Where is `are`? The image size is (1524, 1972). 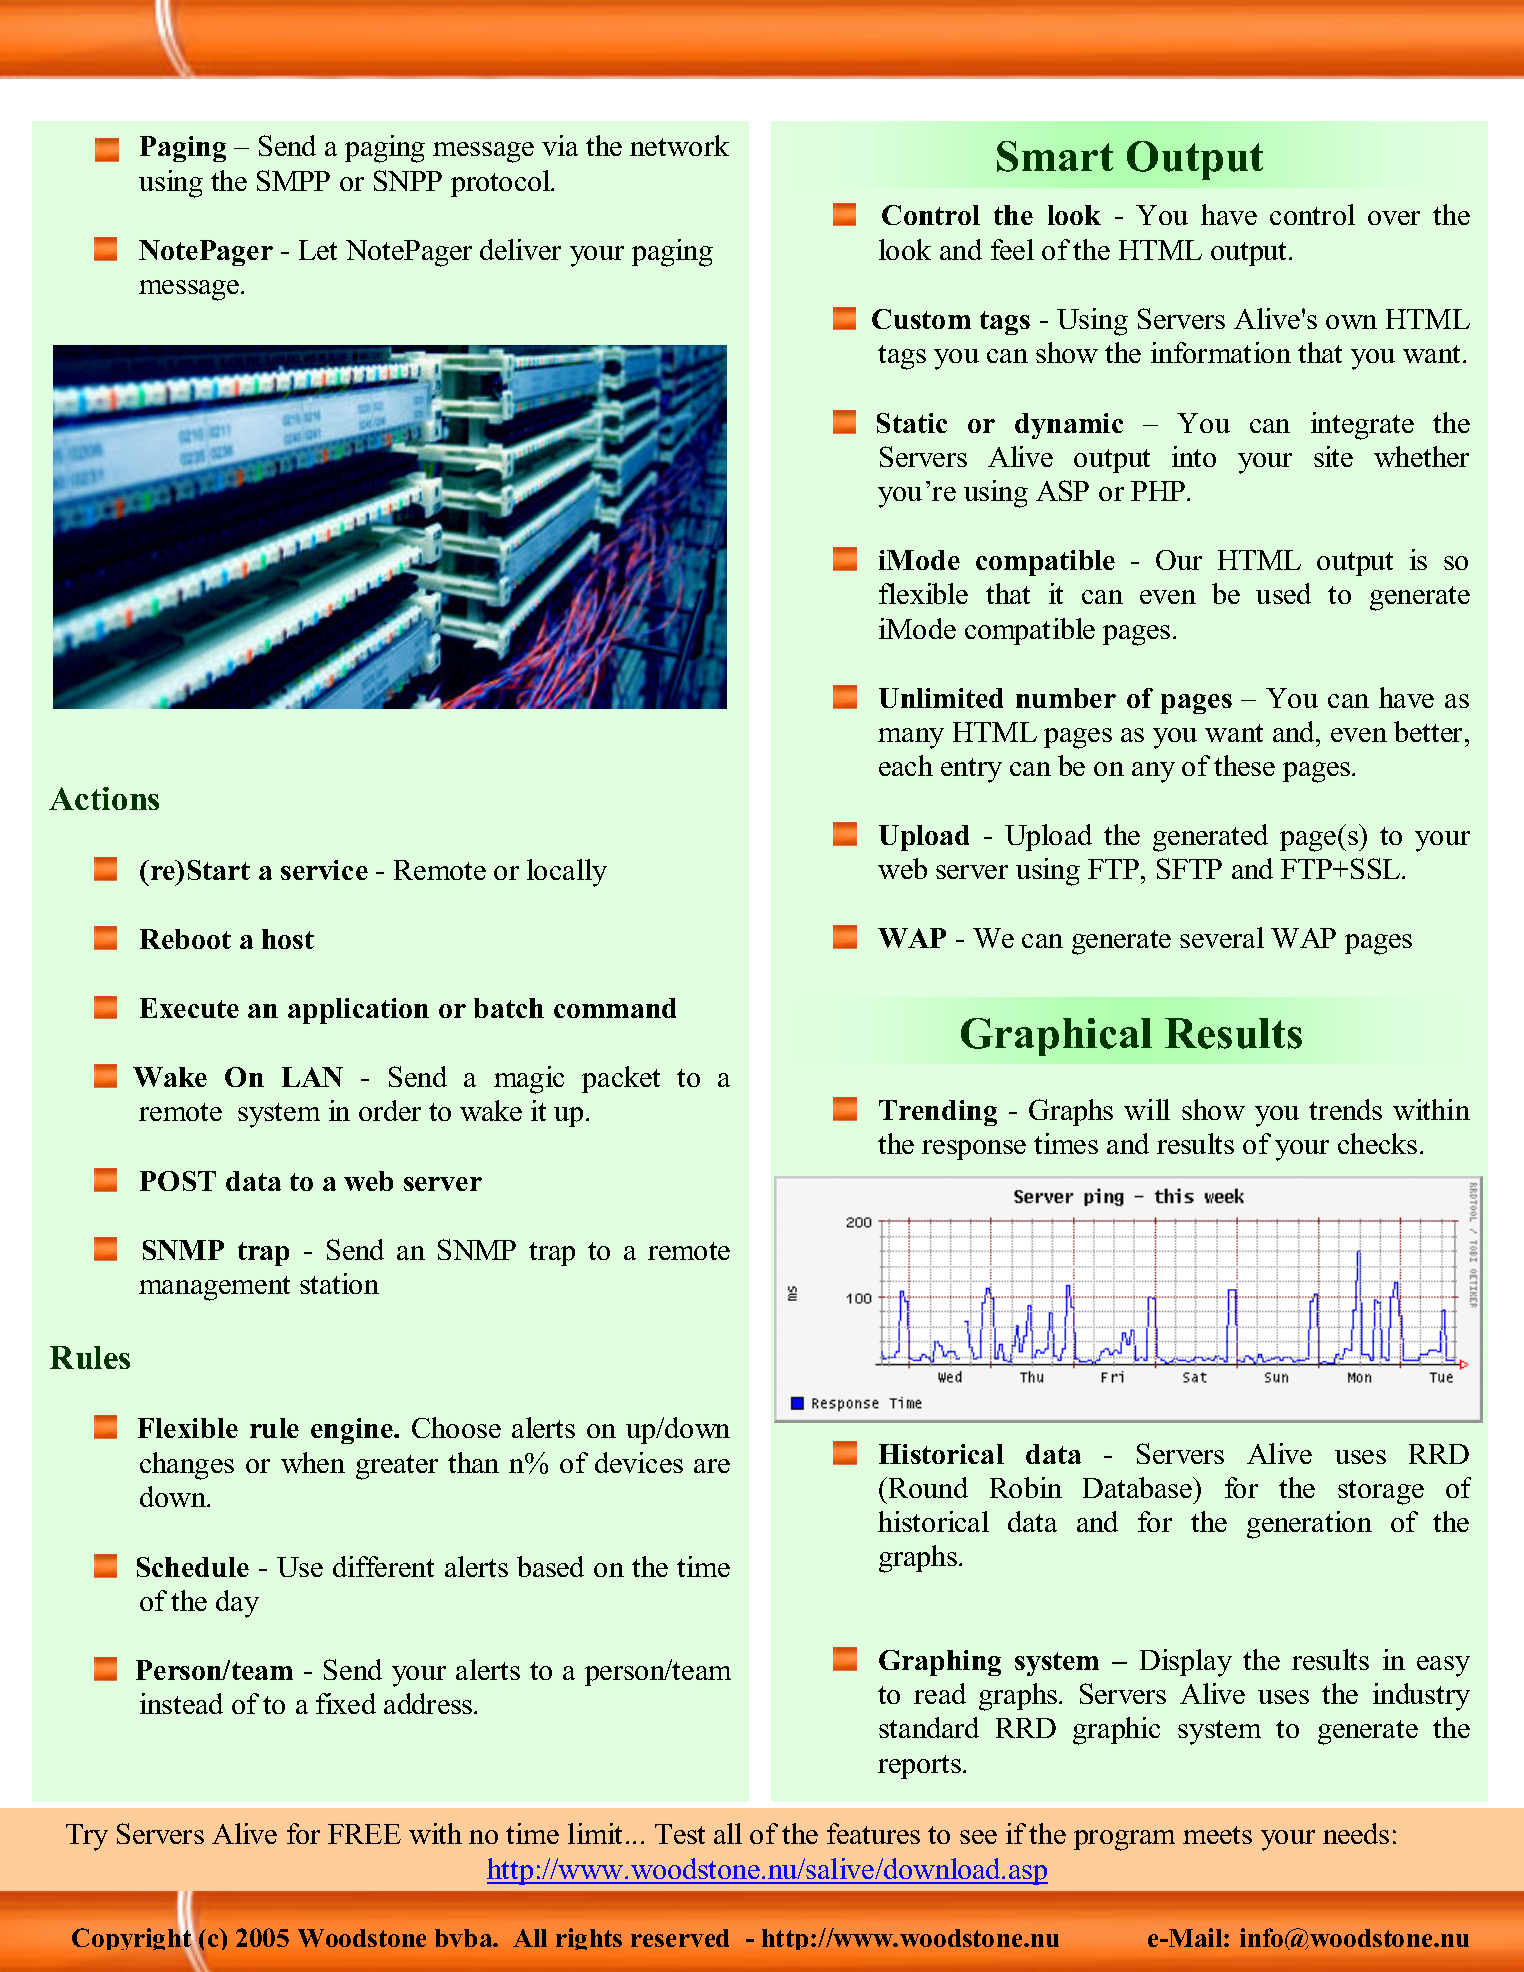
are is located at coordinates (712, 1466).
